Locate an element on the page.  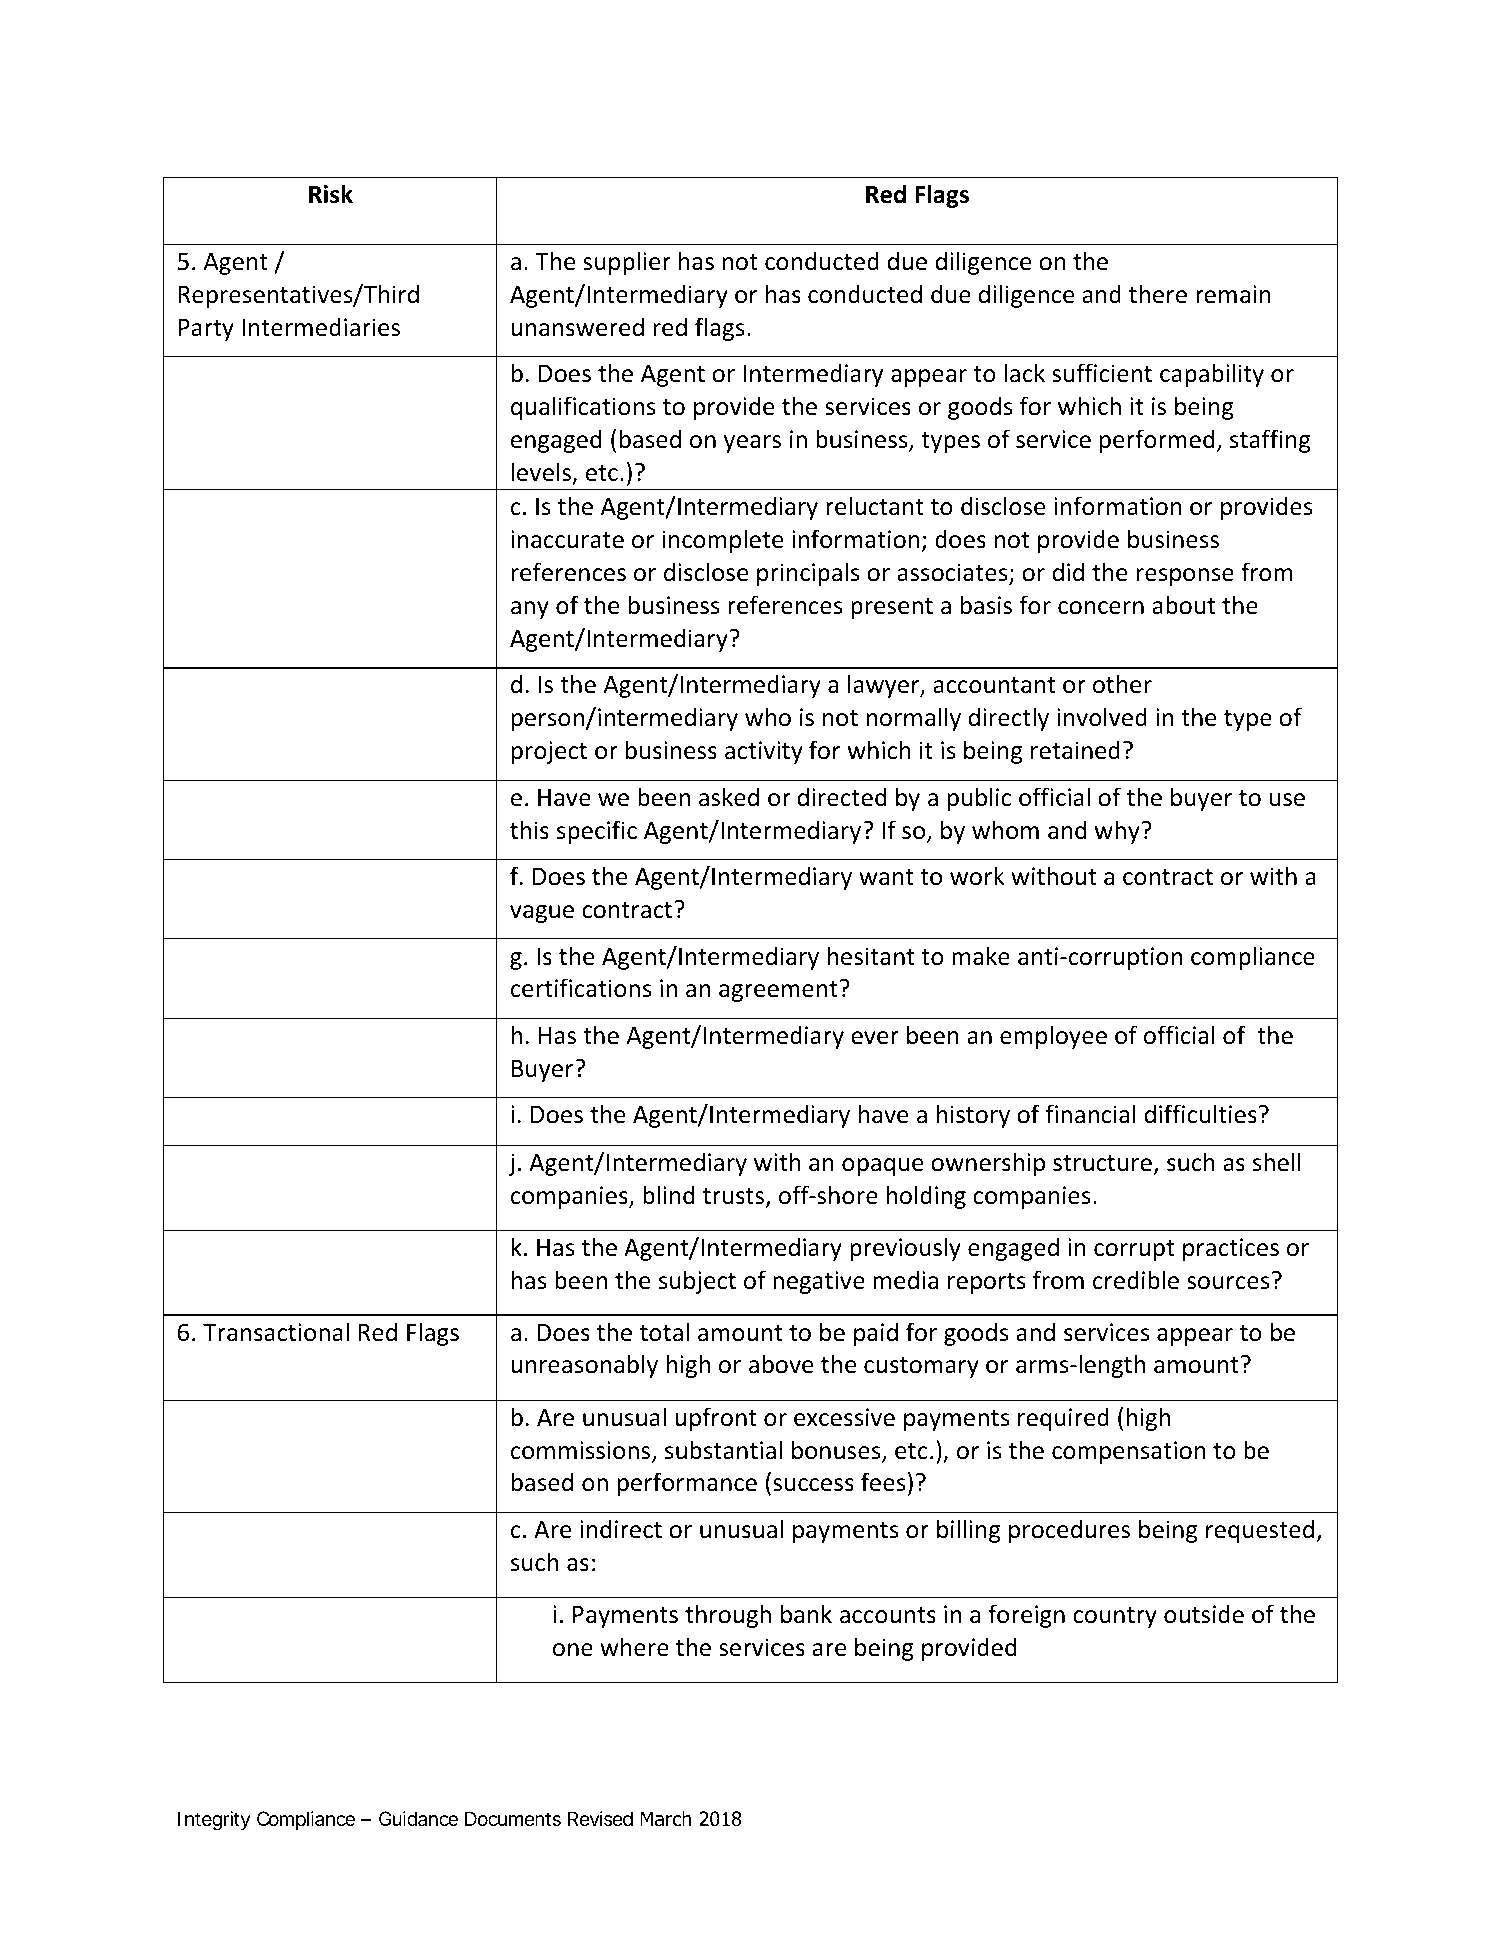
supplier is located at coordinates (627, 263).
